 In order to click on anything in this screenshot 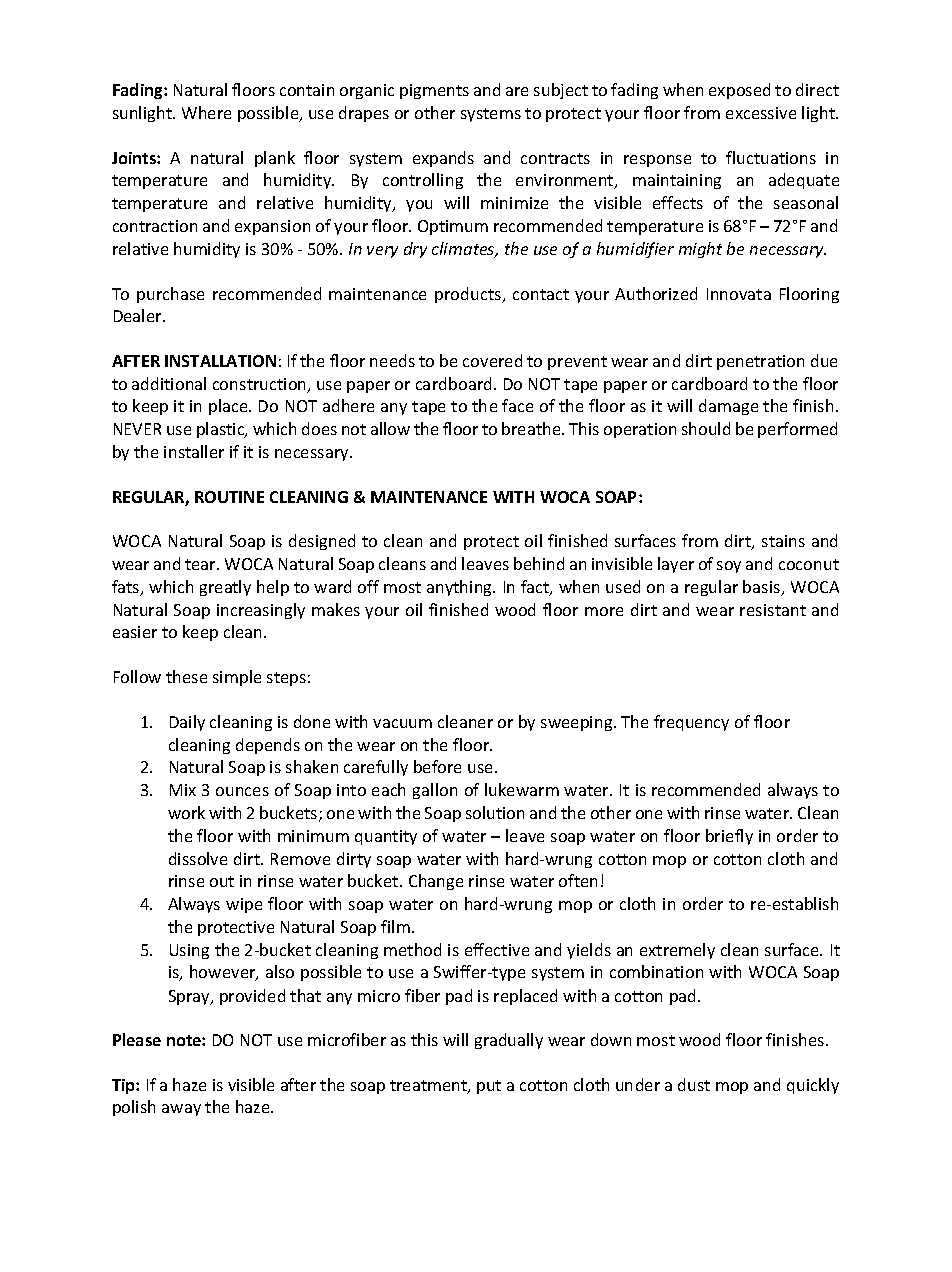, I will do `click(461, 588)`.
